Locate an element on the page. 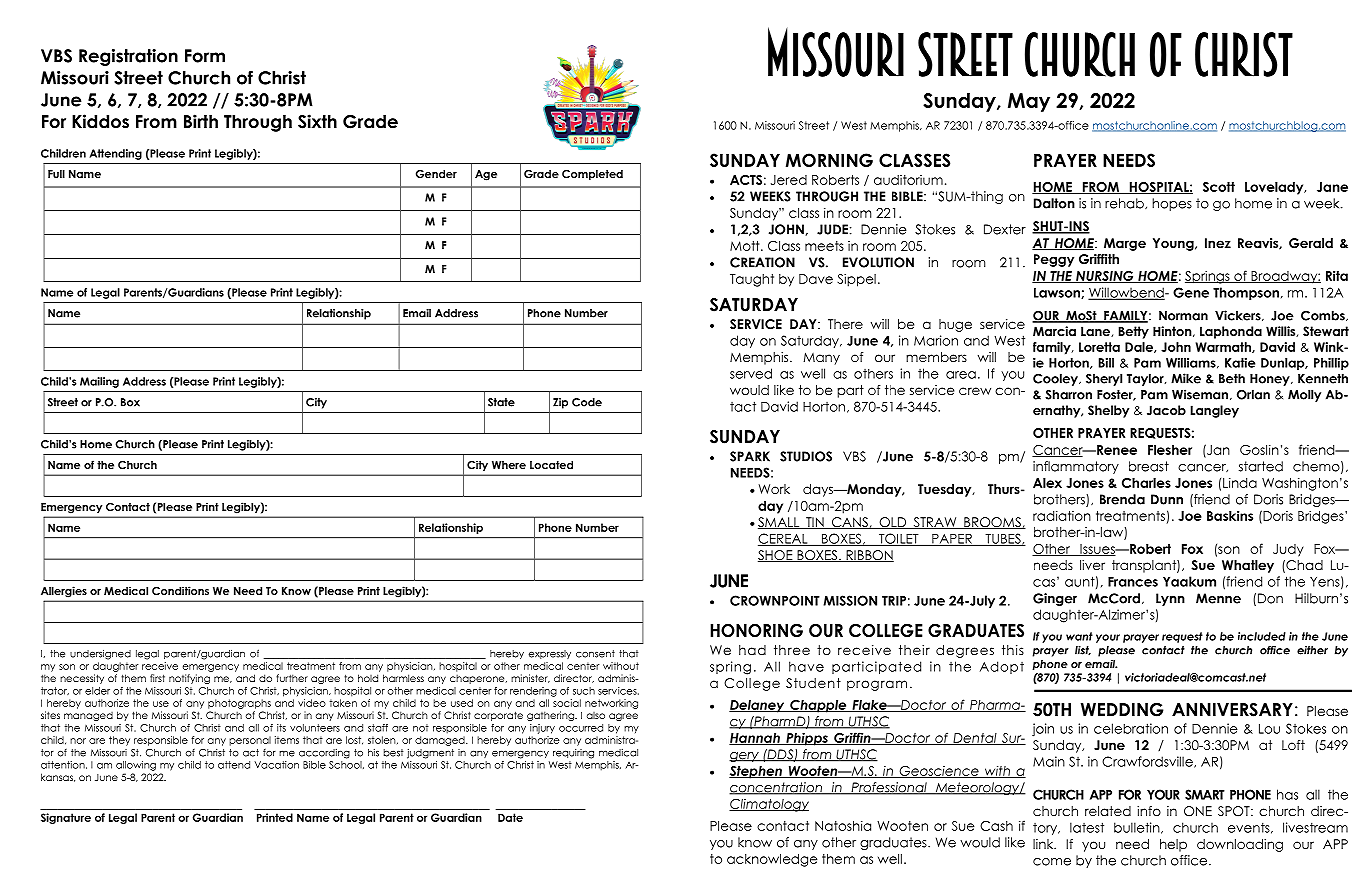 This image has height=887, width=1372. Signature is located at coordinates (66, 818).
